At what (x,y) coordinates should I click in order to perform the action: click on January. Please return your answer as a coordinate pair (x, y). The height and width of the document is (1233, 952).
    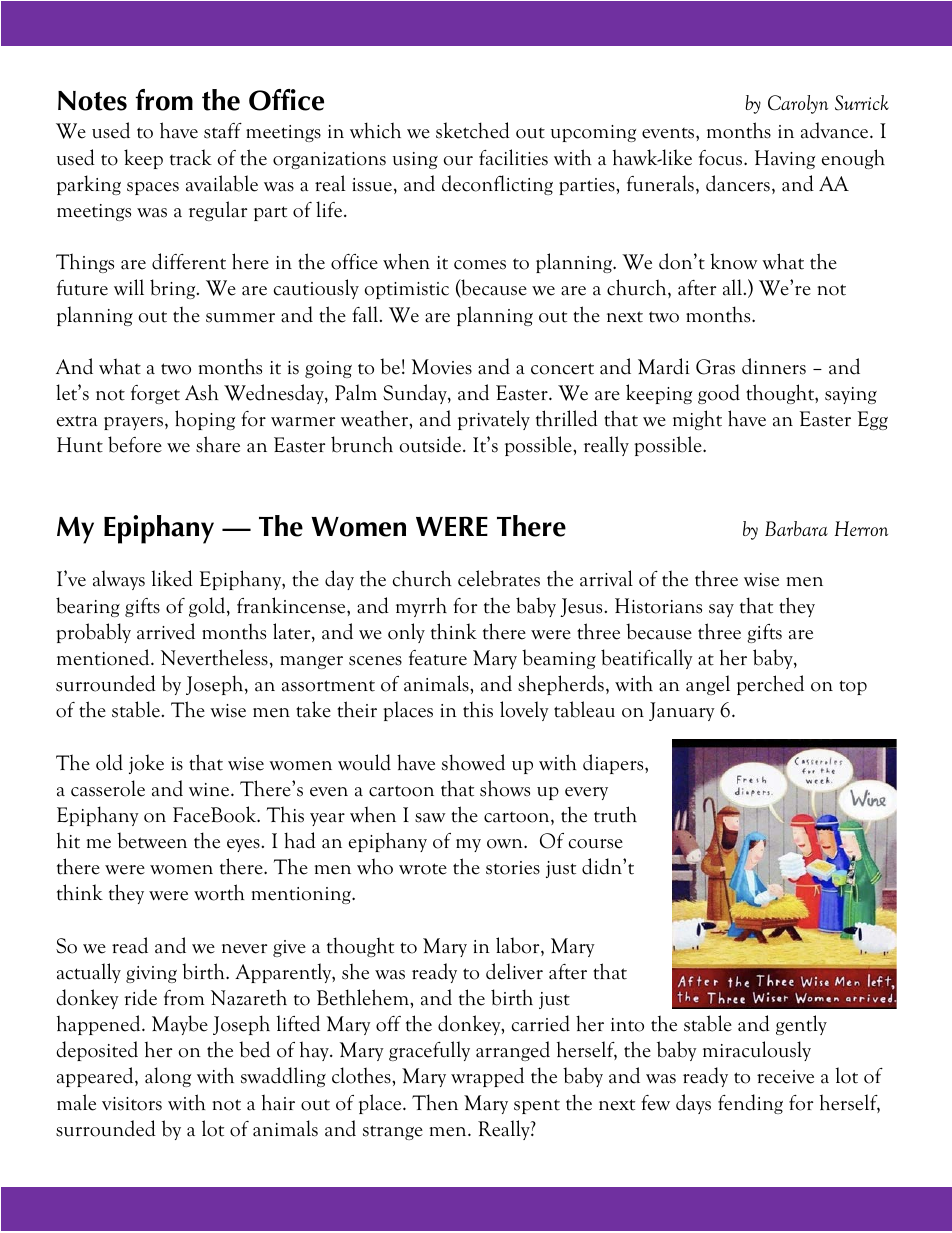
    Looking at the image, I should click on (682, 711).
